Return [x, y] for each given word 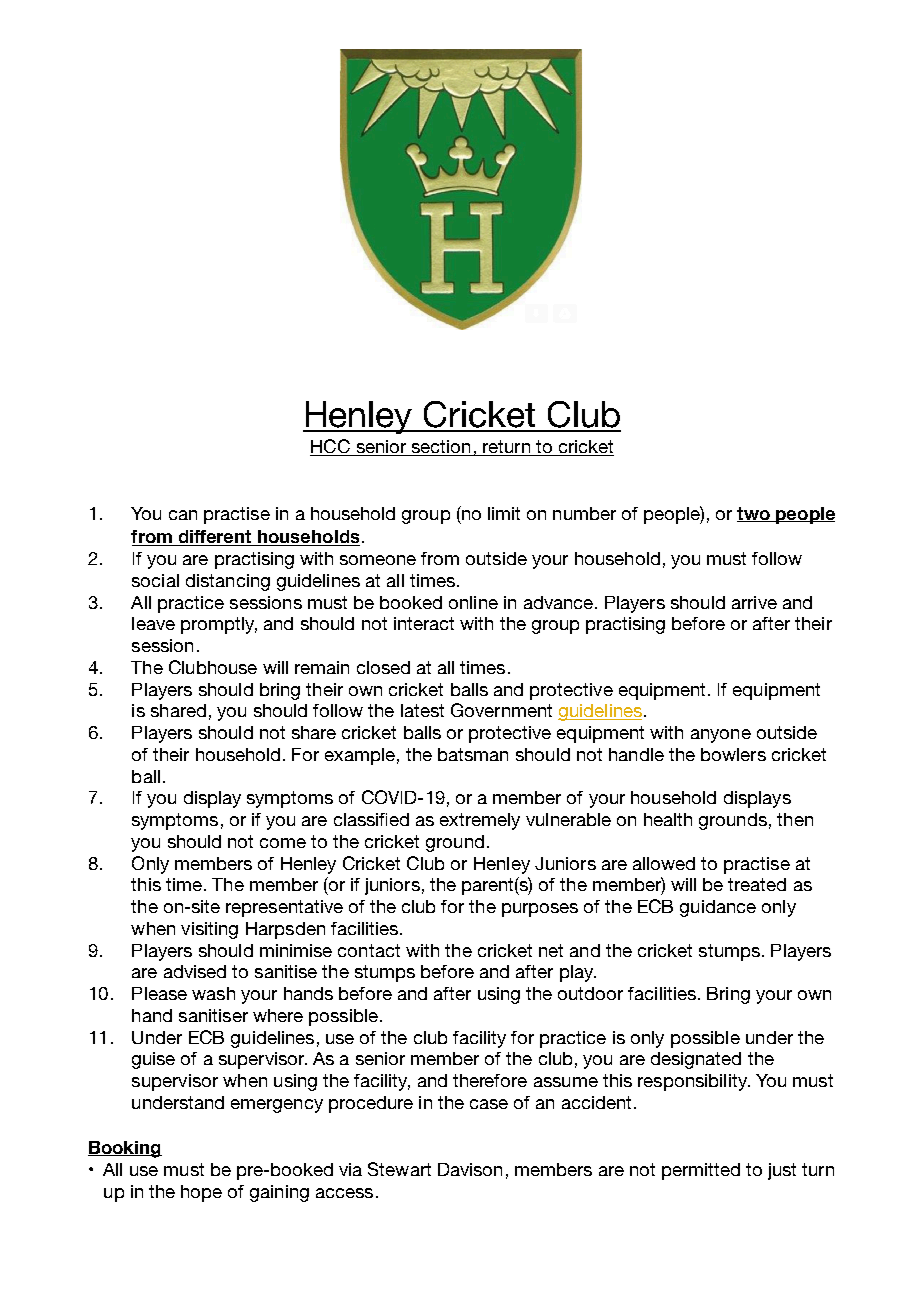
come [283, 843]
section [441, 448]
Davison [470, 1169]
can [183, 515]
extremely [480, 821]
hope [201, 1193]
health [668, 819]
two [754, 514]
